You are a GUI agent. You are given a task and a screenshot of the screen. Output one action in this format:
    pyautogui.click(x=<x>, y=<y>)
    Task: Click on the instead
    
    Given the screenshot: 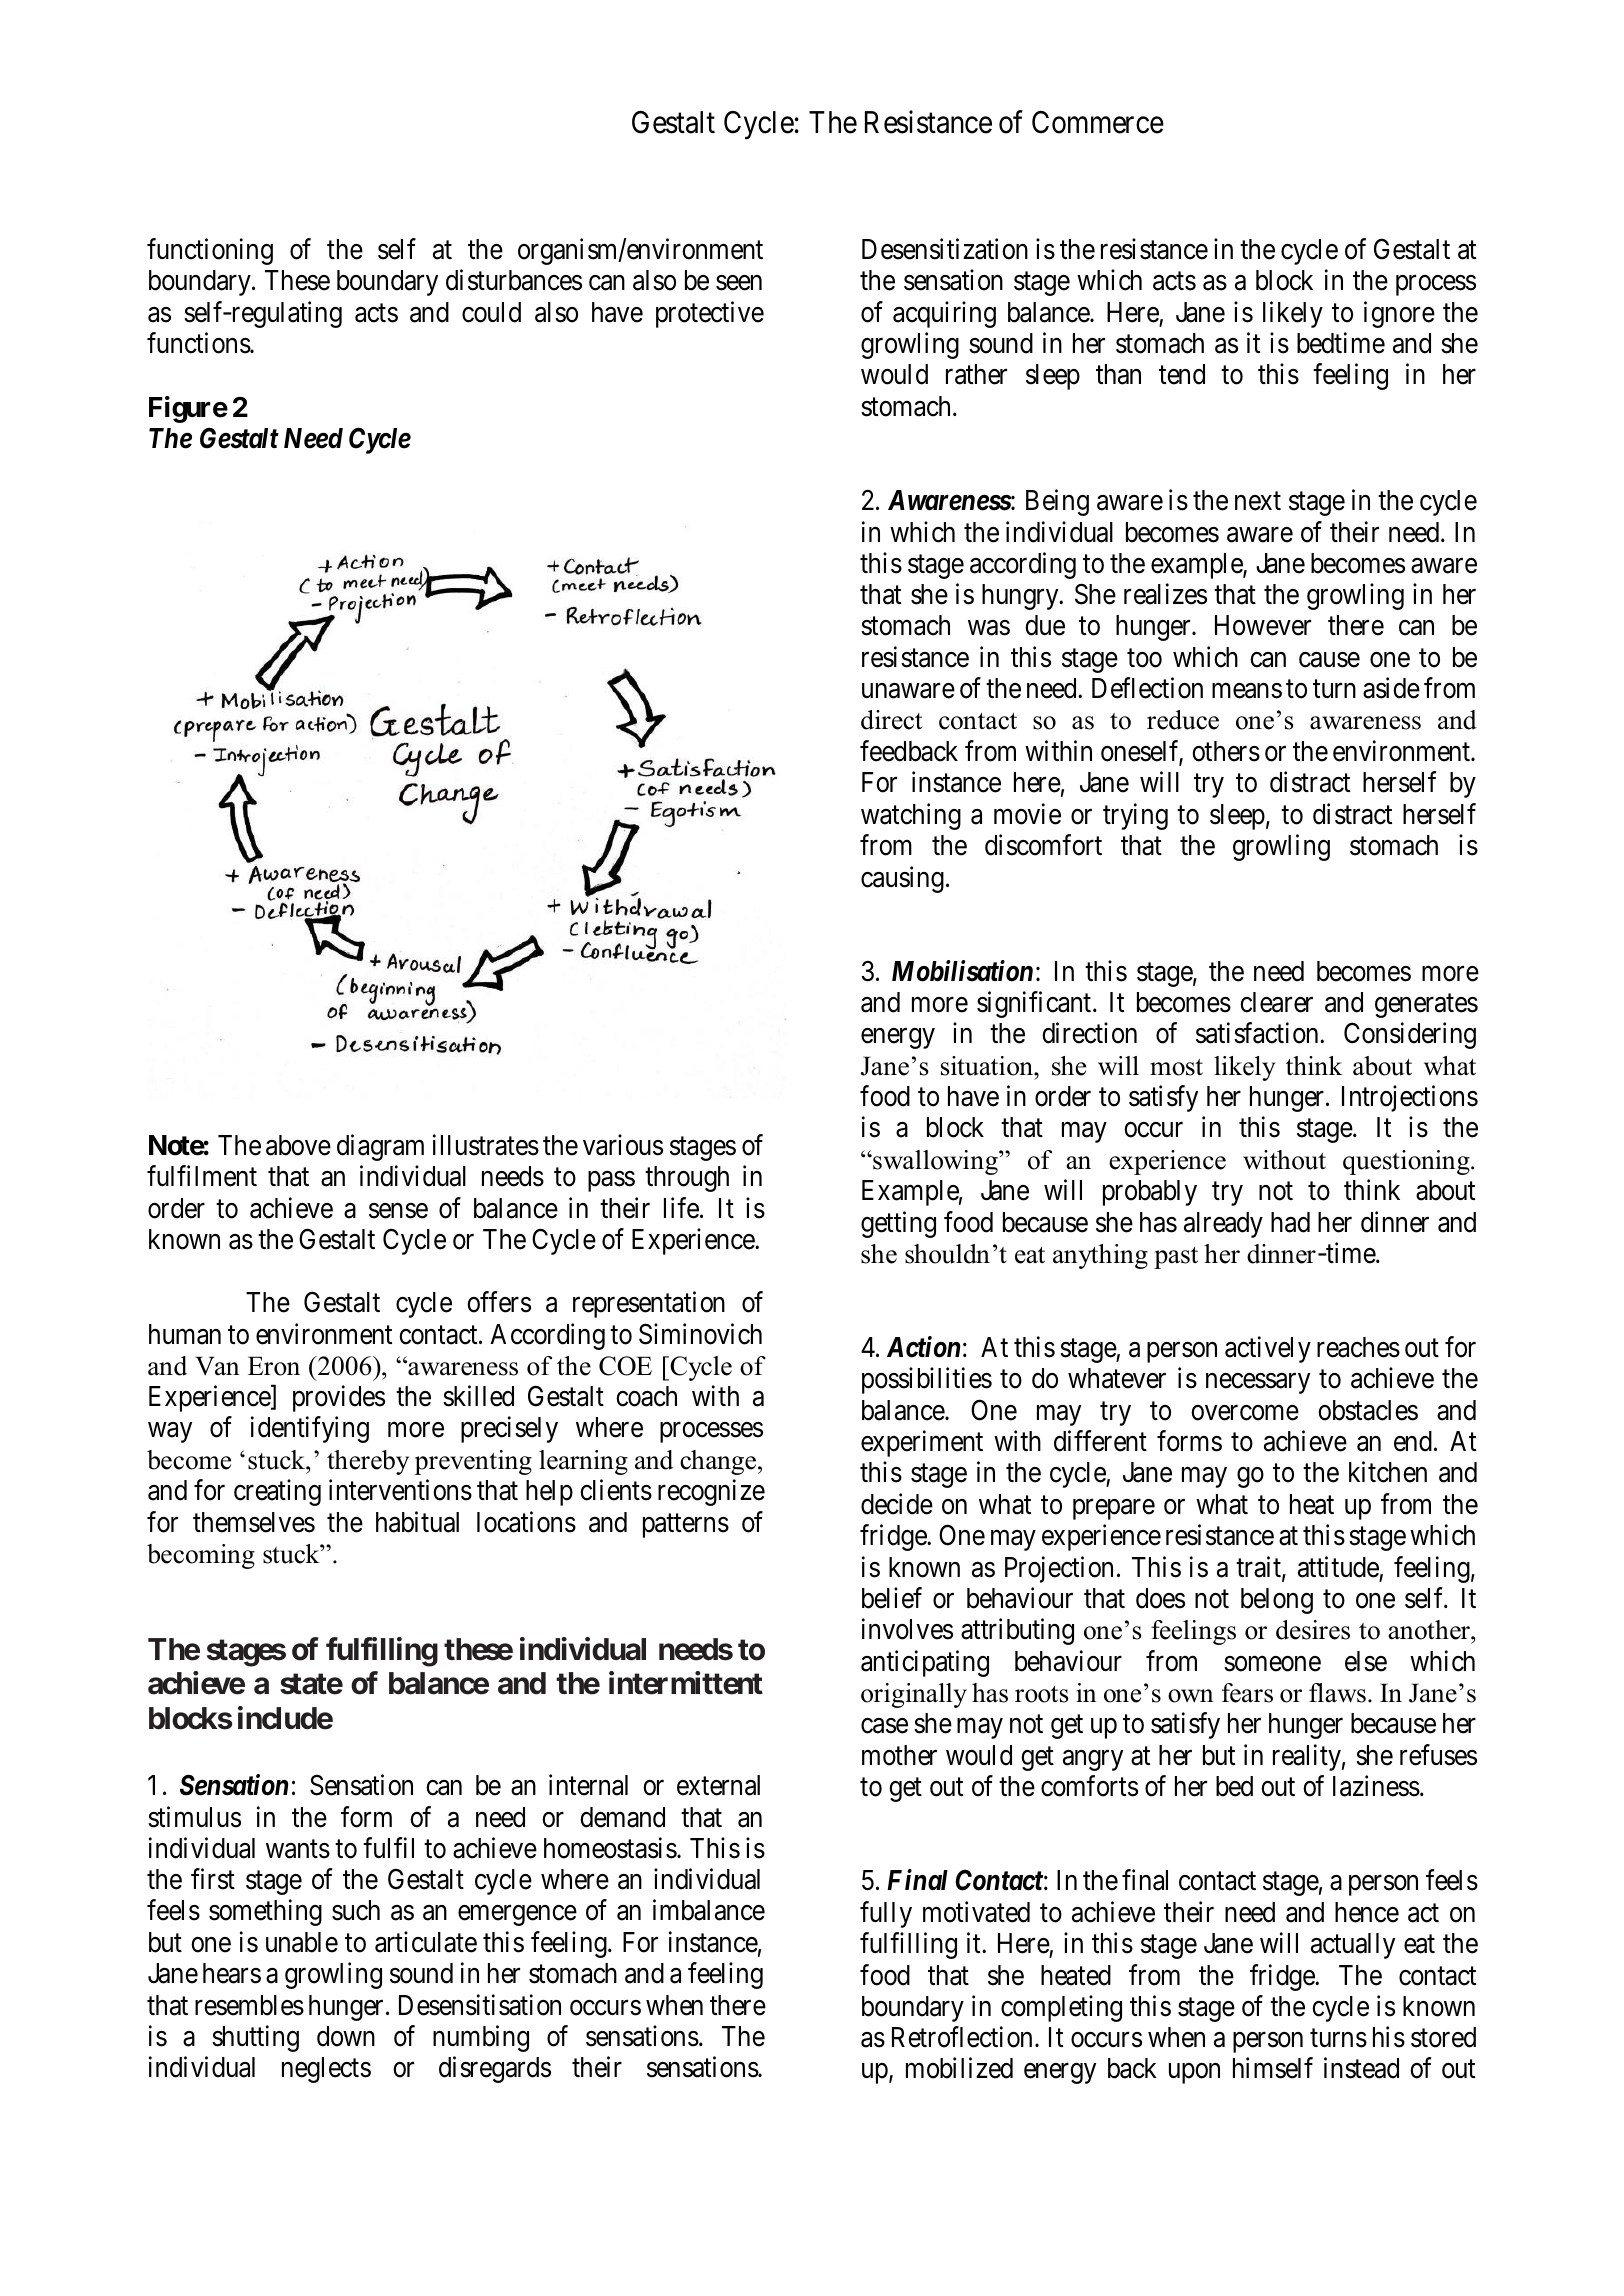 What is the action you would take?
    pyautogui.click(x=1361, y=2068)
